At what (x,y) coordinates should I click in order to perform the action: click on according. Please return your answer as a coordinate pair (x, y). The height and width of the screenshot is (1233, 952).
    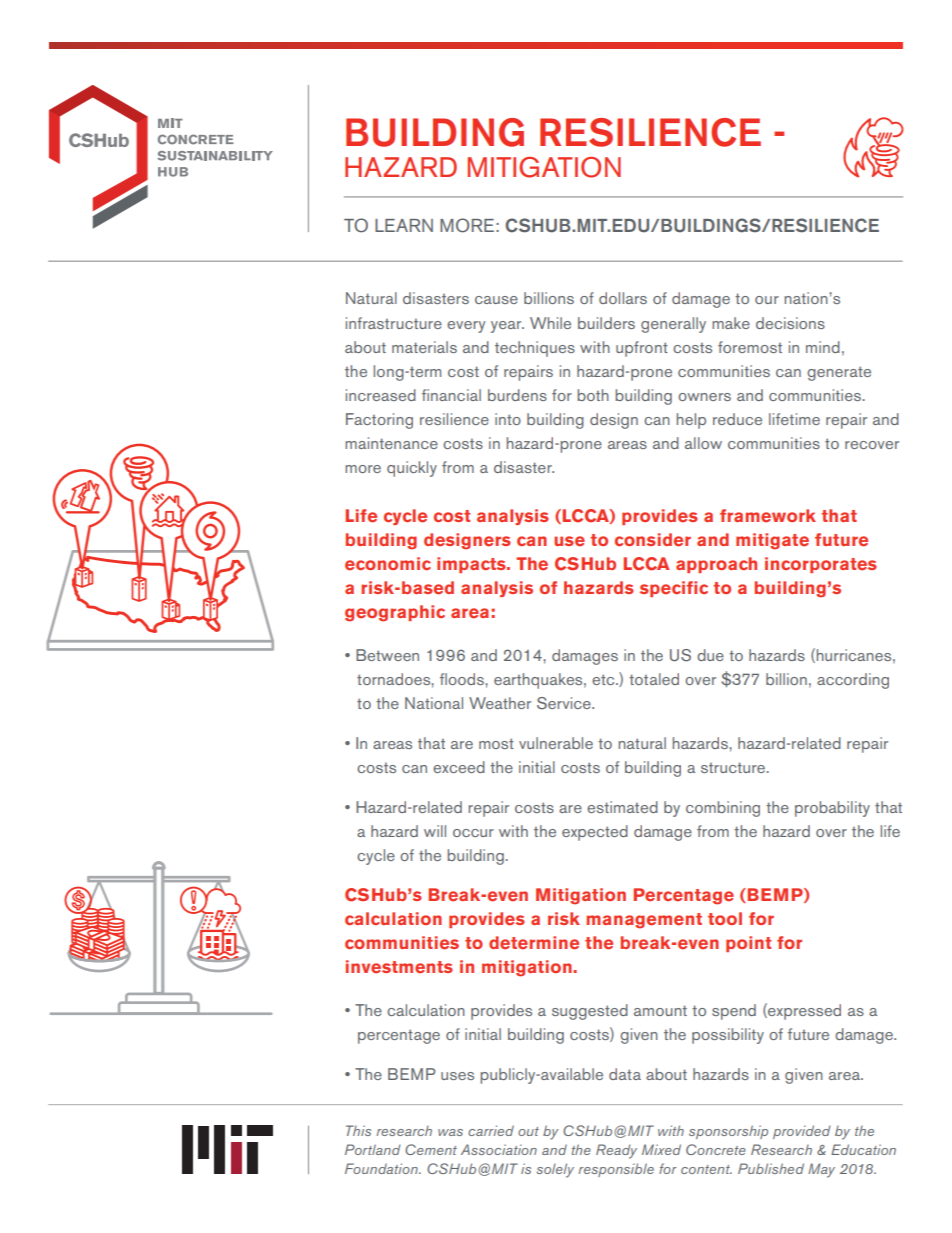
    Looking at the image, I should click on (853, 681).
